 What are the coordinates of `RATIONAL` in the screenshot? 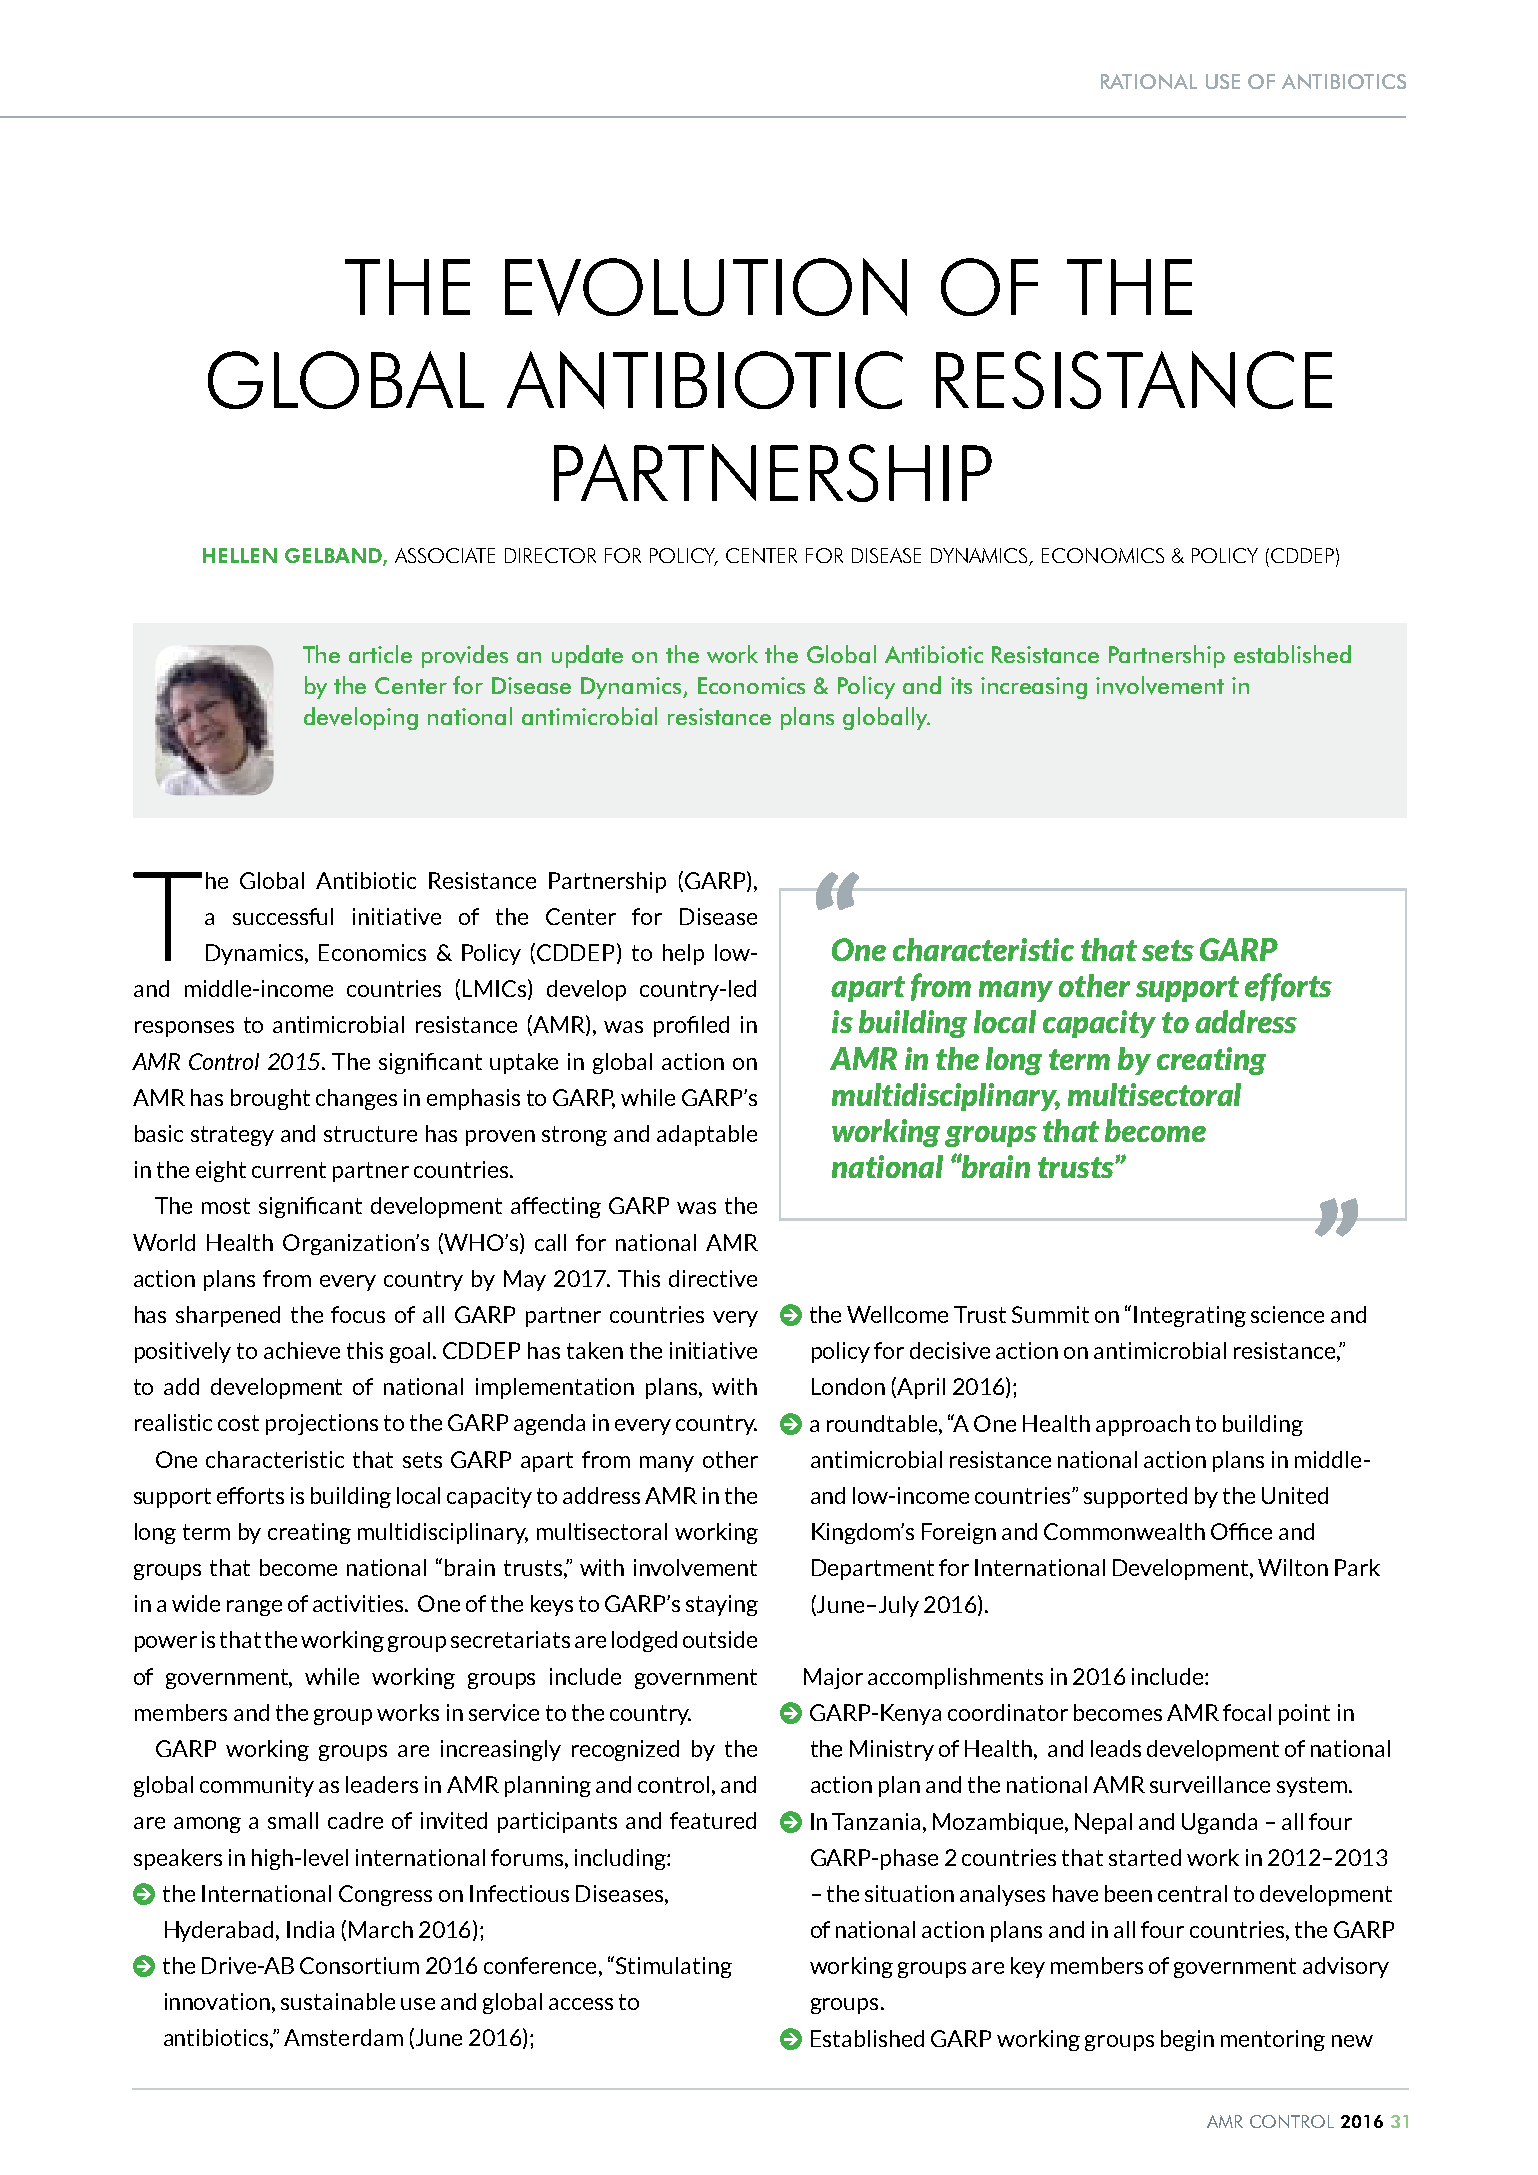 It's located at (1149, 81).
